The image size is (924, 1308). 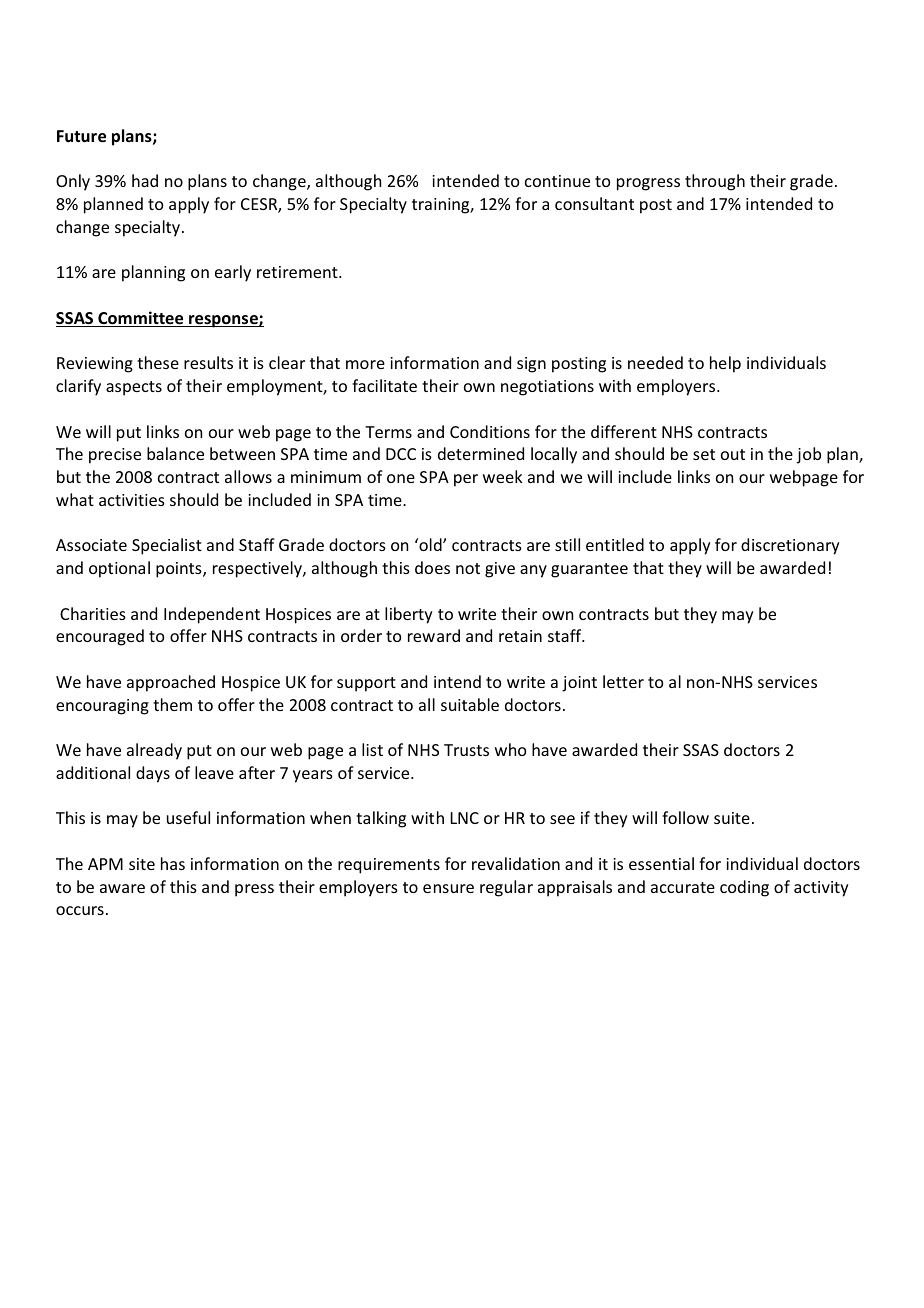 What do you see at coordinates (715, 182) in the screenshot?
I see `through` at bounding box center [715, 182].
